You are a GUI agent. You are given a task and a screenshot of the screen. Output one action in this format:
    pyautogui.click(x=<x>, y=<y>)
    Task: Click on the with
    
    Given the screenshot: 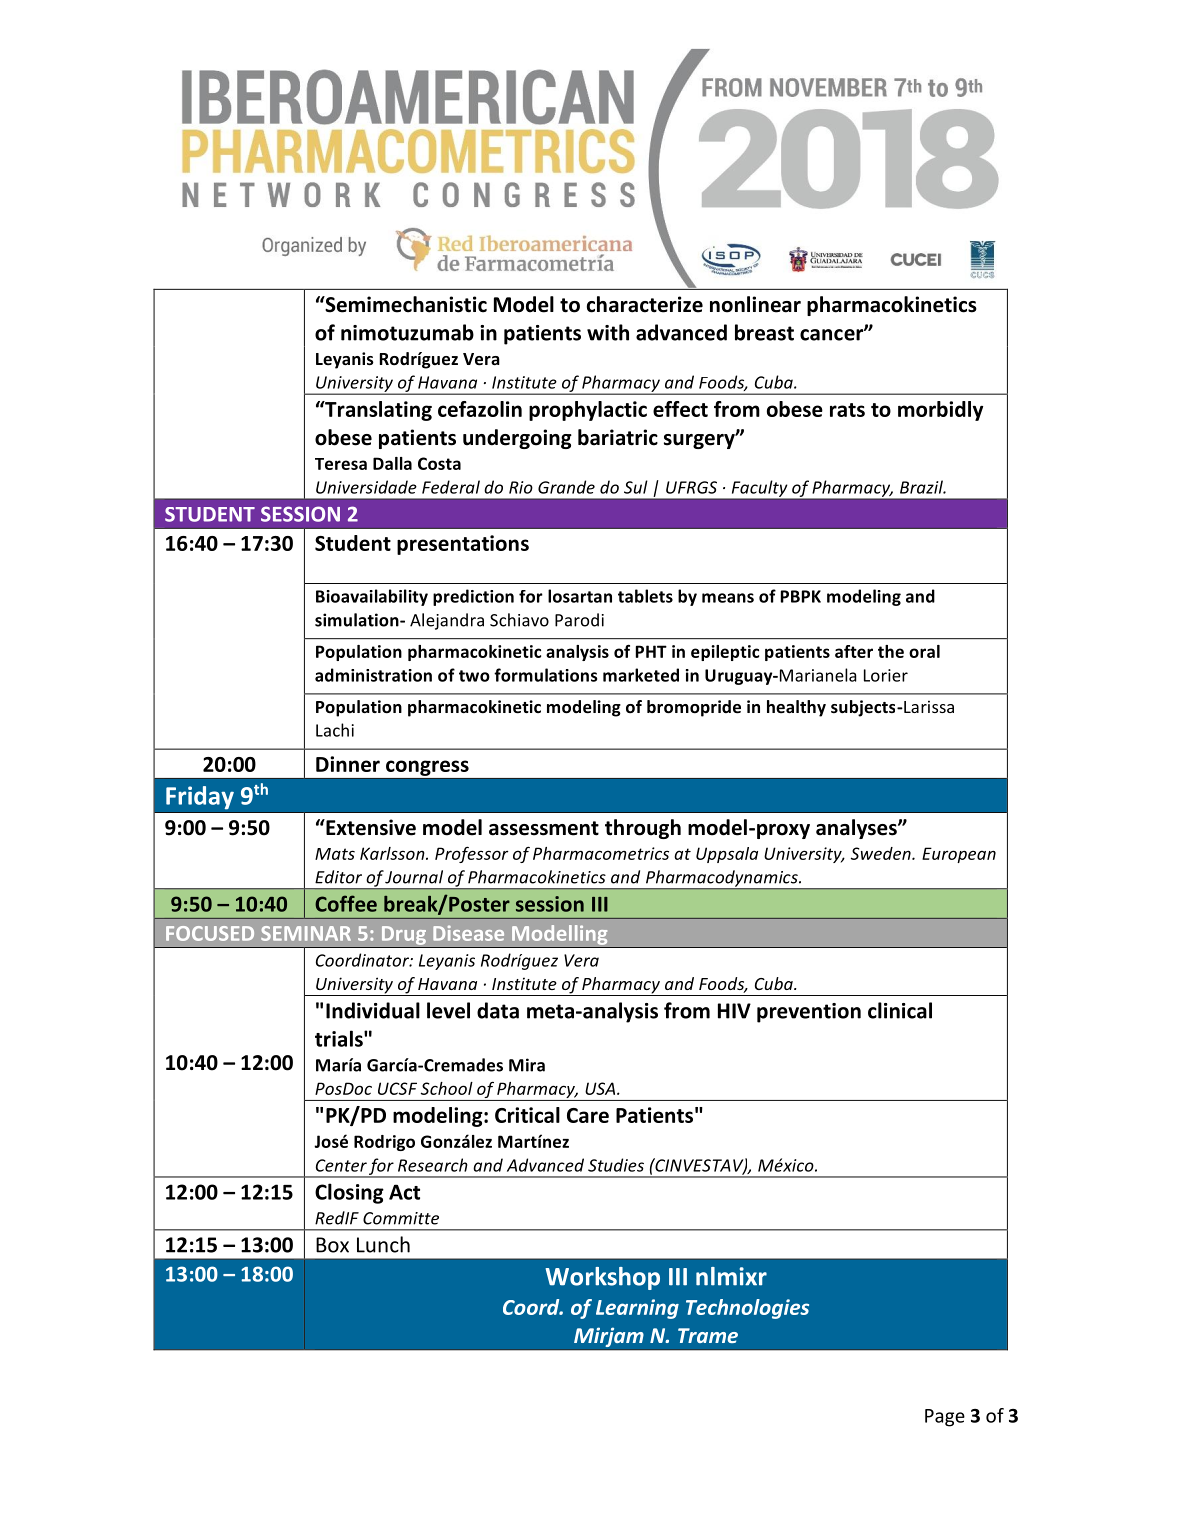 What is the action you would take?
    pyautogui.click(x=608, y=332)
